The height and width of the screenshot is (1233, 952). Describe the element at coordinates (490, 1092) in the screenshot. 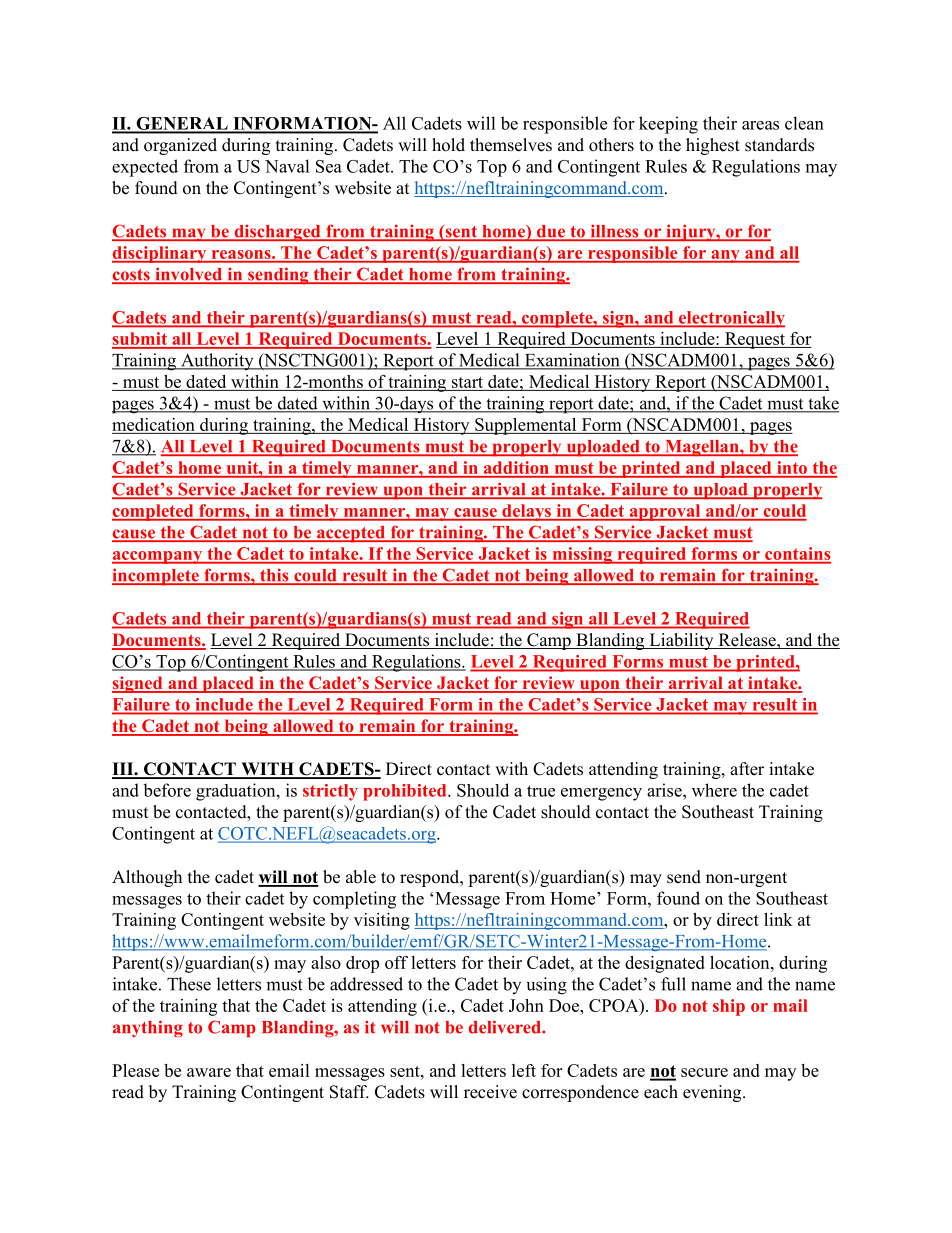

I see `receive` at that location.
